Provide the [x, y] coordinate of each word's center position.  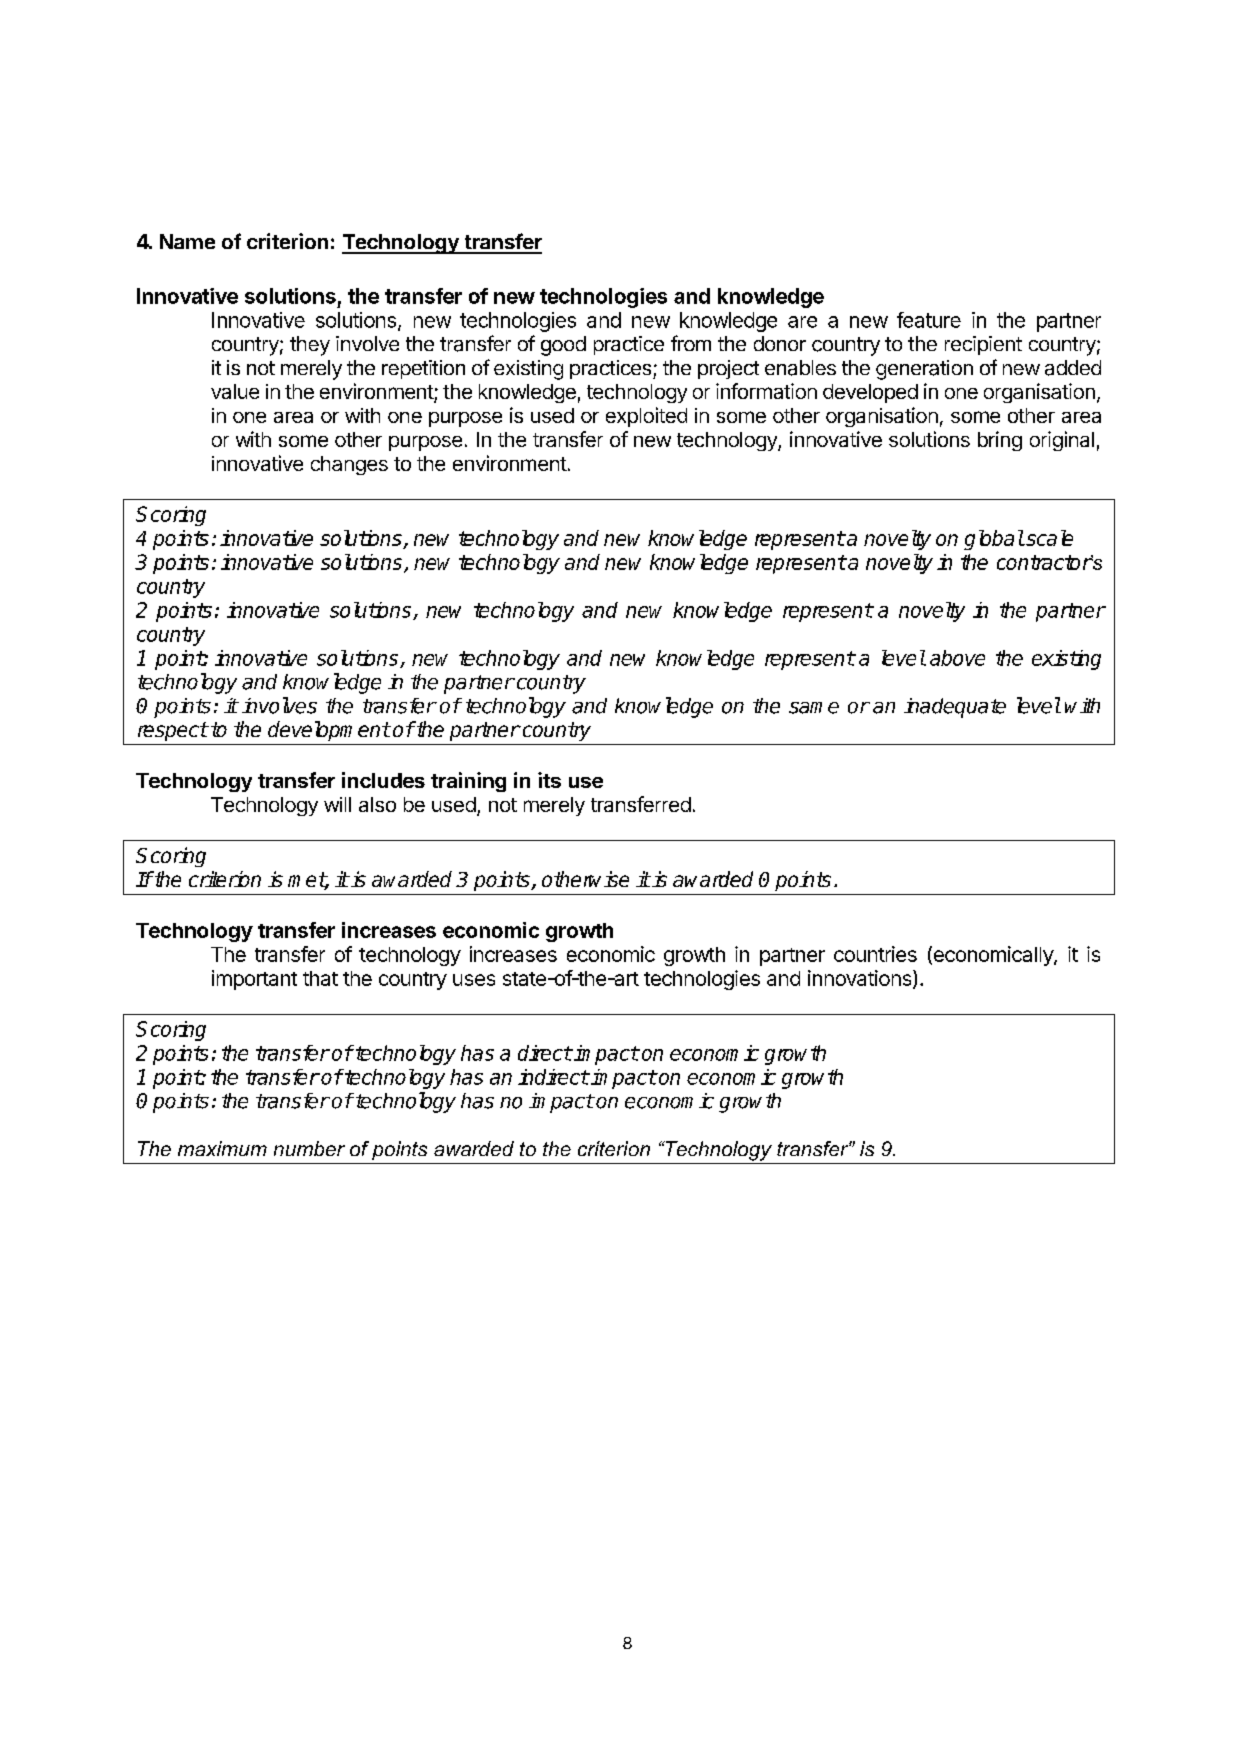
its [549, 780]
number [309, 1148]
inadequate [955, 708]
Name [187, 241]
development [329, 731]
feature [929, 320]
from [691, 343]
